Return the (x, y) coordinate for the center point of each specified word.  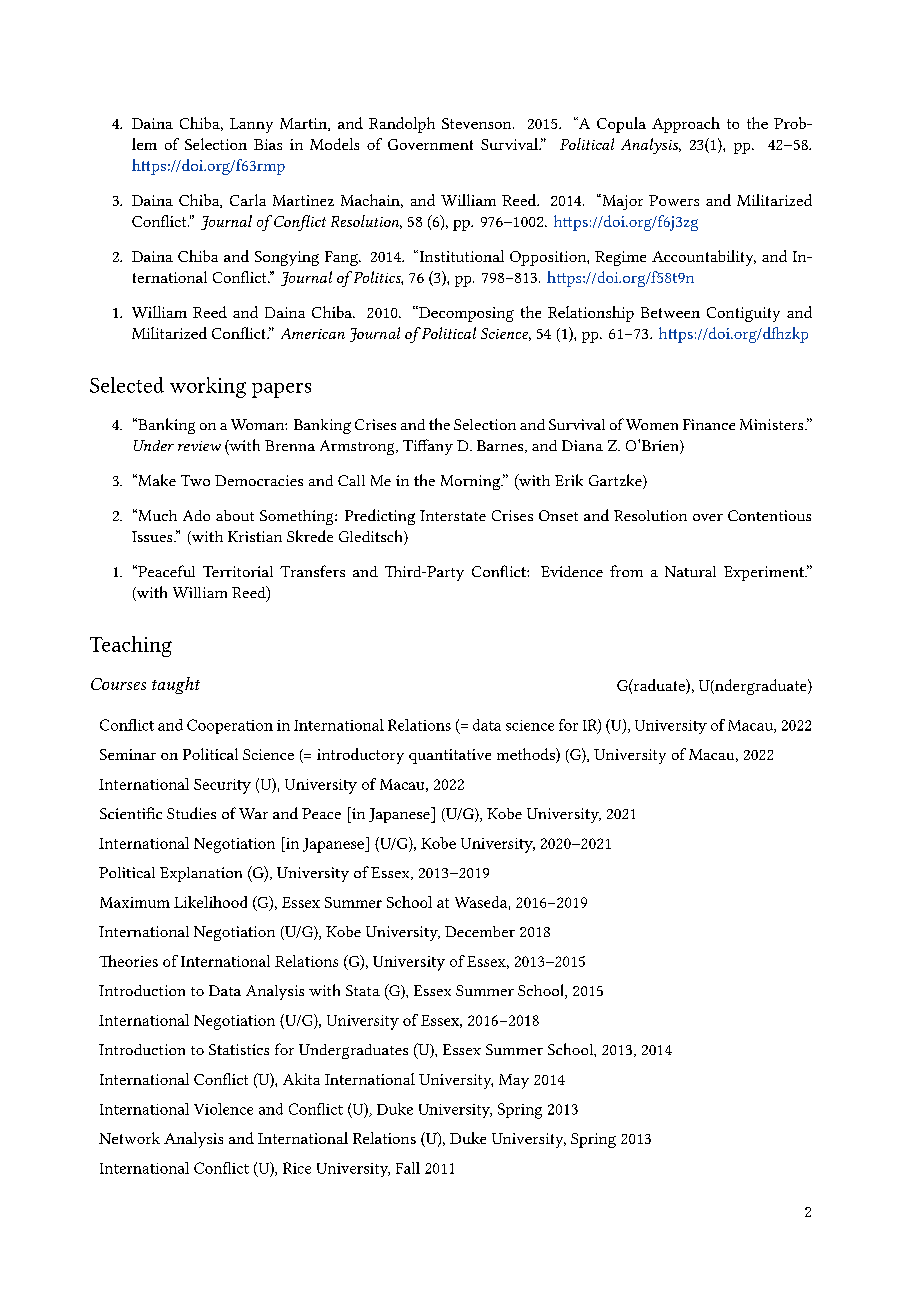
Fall (408, 1168)
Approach (686, 125)
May (514, 1081)
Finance (709, 424)
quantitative (450, 756)
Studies (191, 813)
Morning (472, 482)
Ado (196, 515)
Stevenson (478, 123)
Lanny (251, 125)
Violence (223, 1109)
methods (527, 755)
